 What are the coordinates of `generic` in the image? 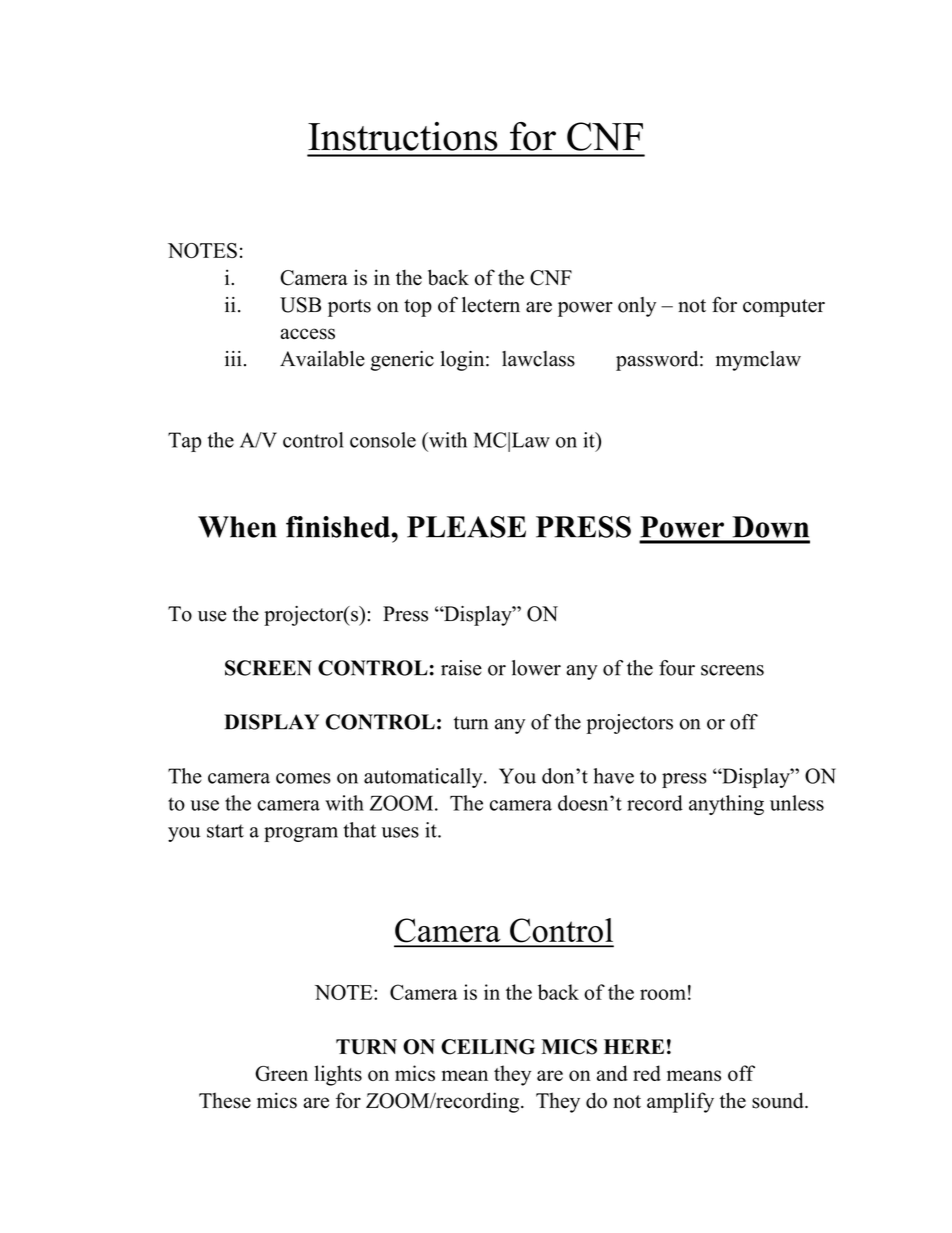 It's located at (402, 361).
